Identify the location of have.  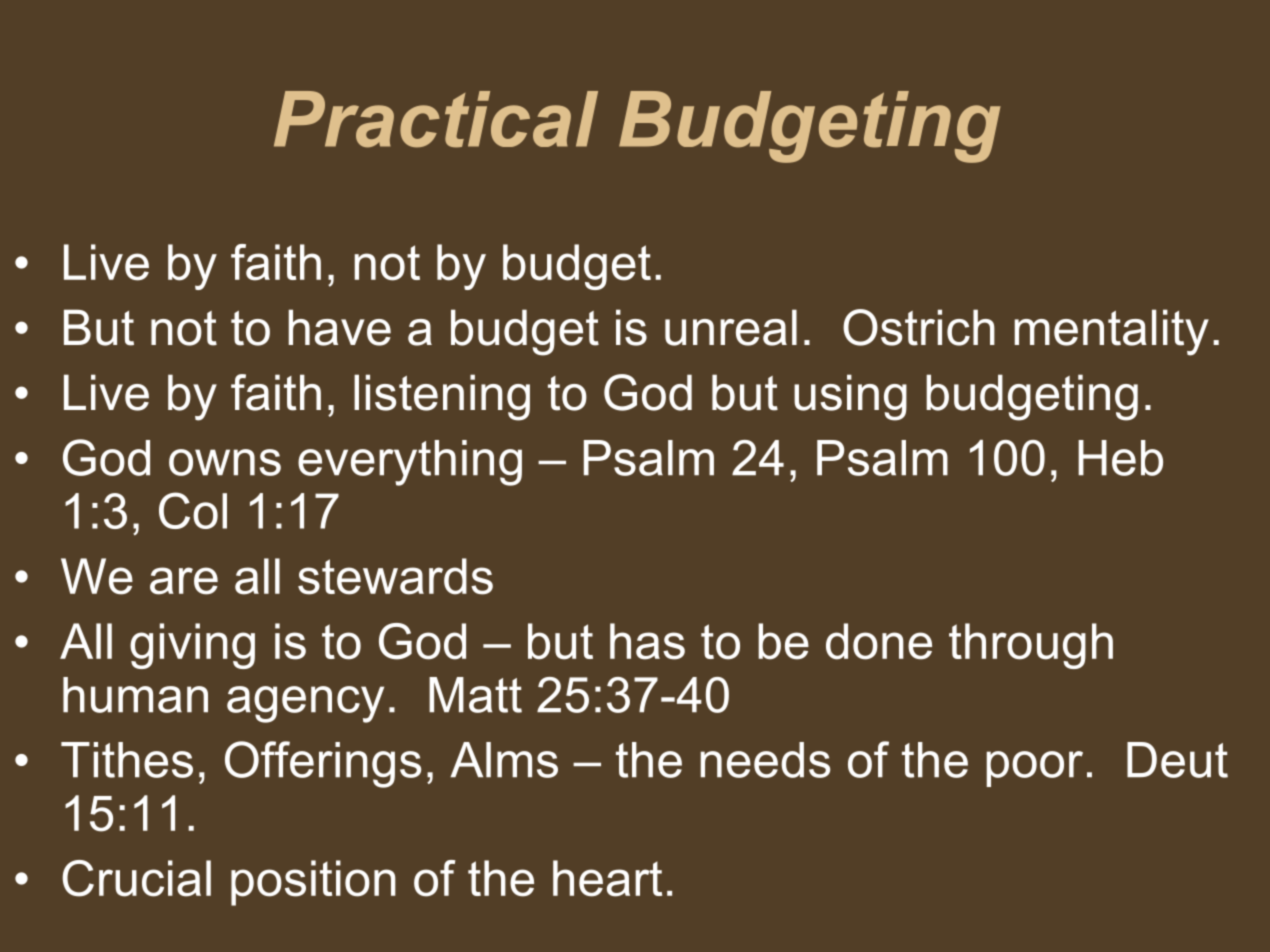
(339, 327).
